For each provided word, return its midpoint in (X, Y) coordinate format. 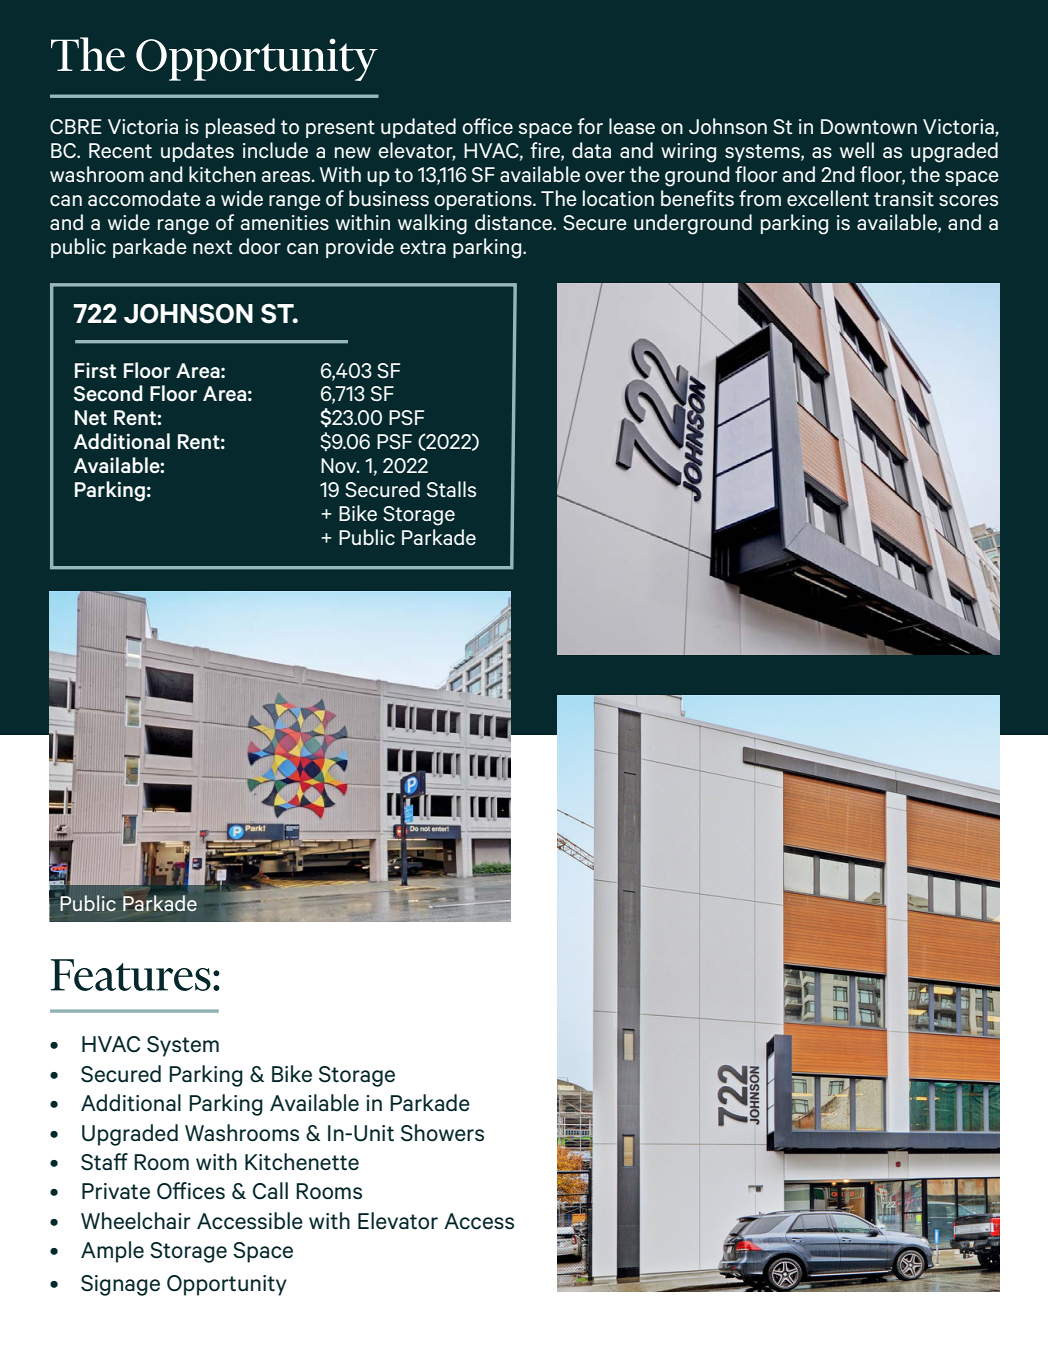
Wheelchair (136, 1221)
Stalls (451, 489)
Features (131, 975)
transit (904, 198)
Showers (442, 1133)
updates (197, 152)
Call (270, 1191)
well (857, 150)
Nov (340, 465)
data (591, 150)
